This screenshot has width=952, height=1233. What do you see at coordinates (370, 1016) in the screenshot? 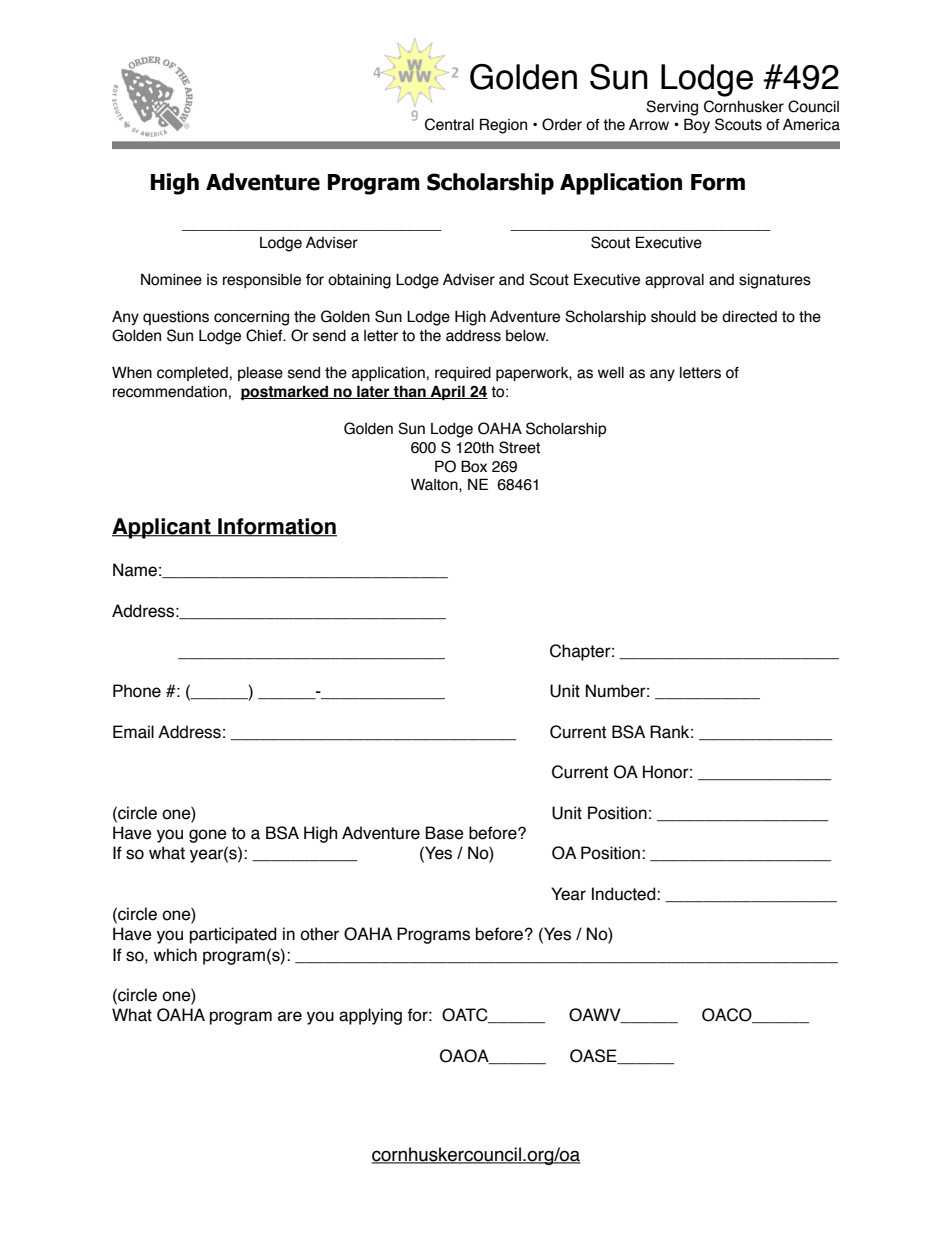
I see `applying` at bounding box center [370, 1016].
